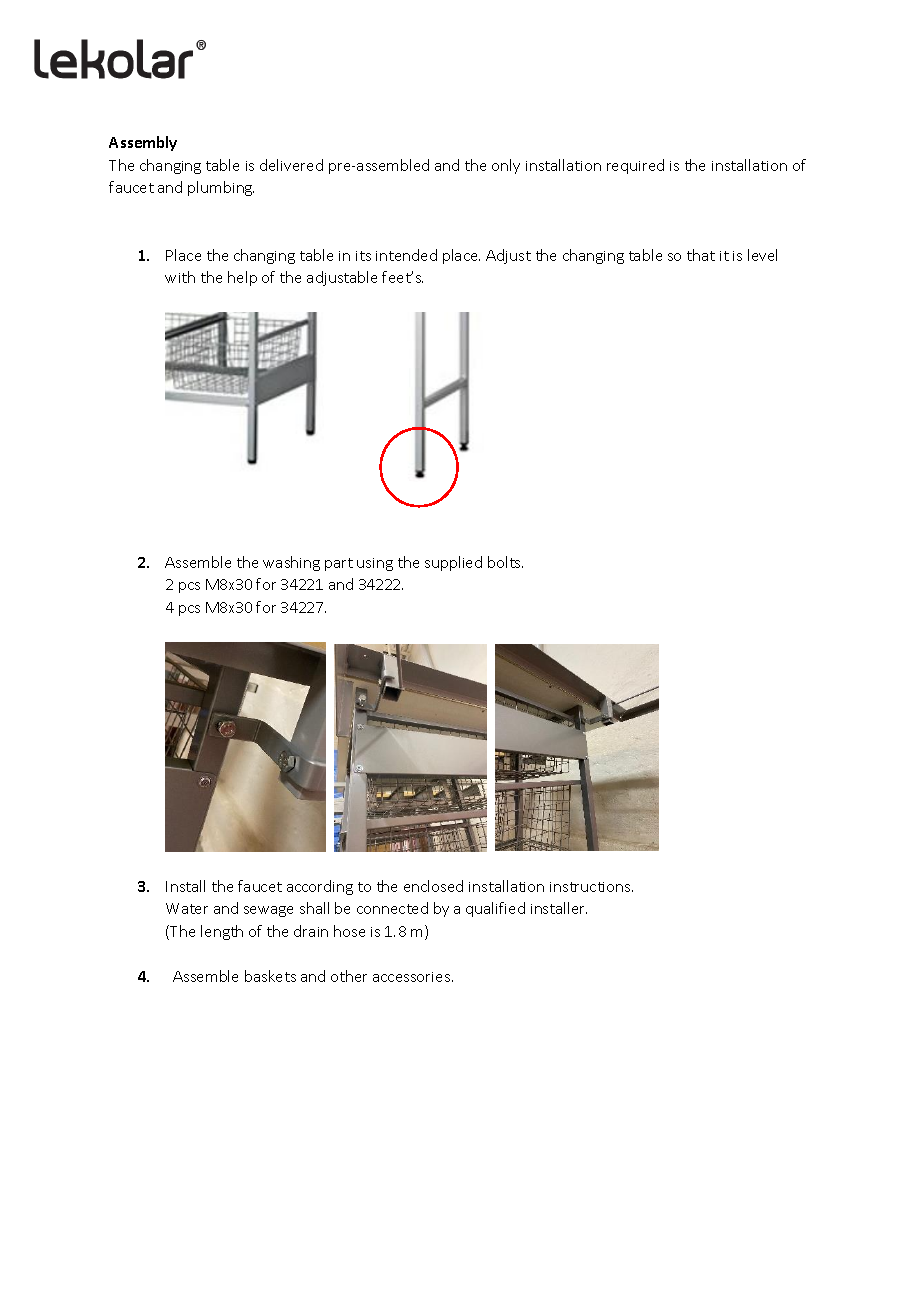  I want to click on bolts, so click(505, 562).
